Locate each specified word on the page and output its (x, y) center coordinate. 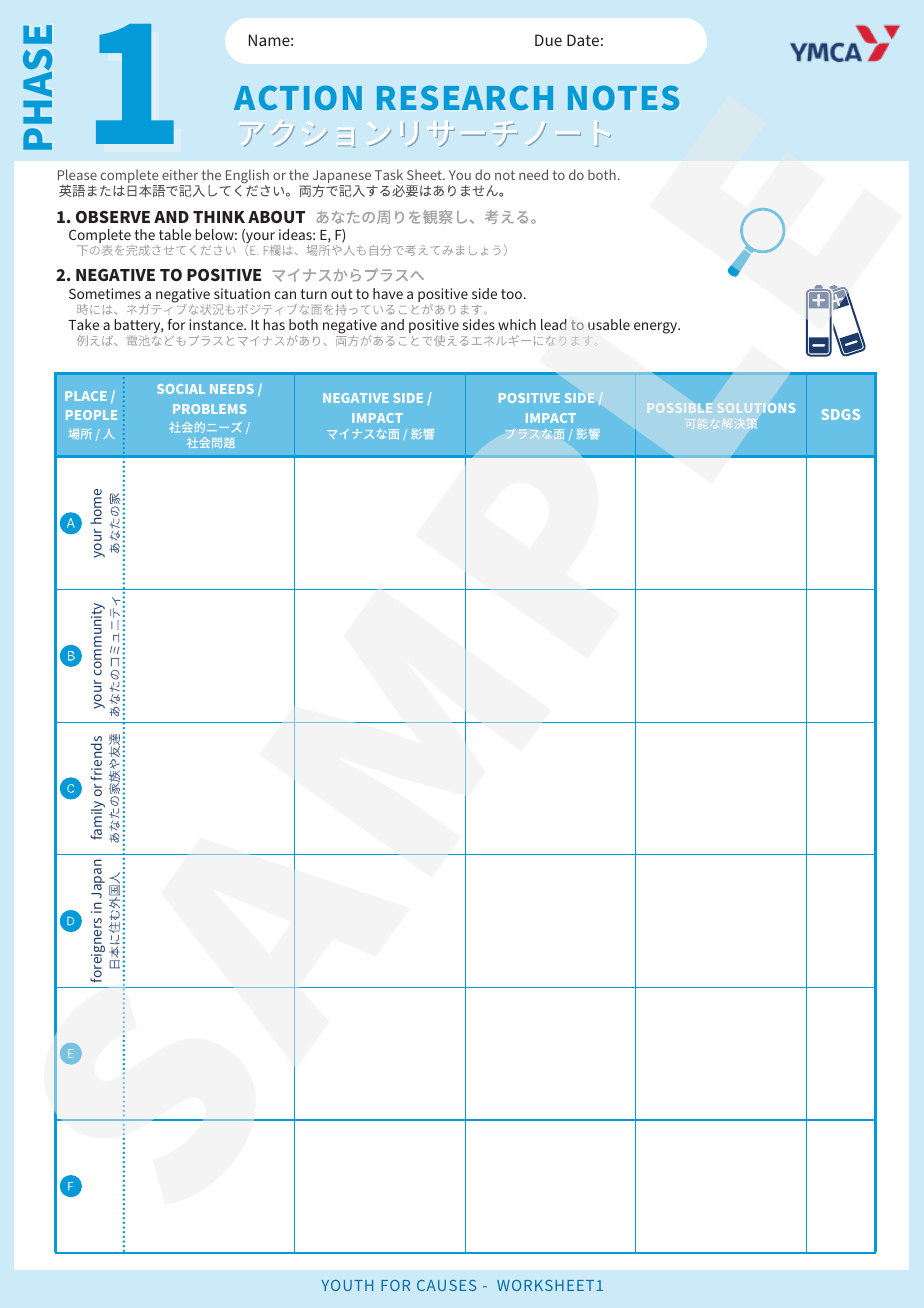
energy (657, 328)
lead (554, 324)
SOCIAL (181, 389)
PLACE (86, 396)
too (513, 294)
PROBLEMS (209, 409)
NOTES (623, 97)
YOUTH (347, 1285)
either (180, 174)
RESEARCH (465, 97)
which (517, 324)
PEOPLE (91, 415)
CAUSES (446, 1285)
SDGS (840, 414)
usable (609, 324)
